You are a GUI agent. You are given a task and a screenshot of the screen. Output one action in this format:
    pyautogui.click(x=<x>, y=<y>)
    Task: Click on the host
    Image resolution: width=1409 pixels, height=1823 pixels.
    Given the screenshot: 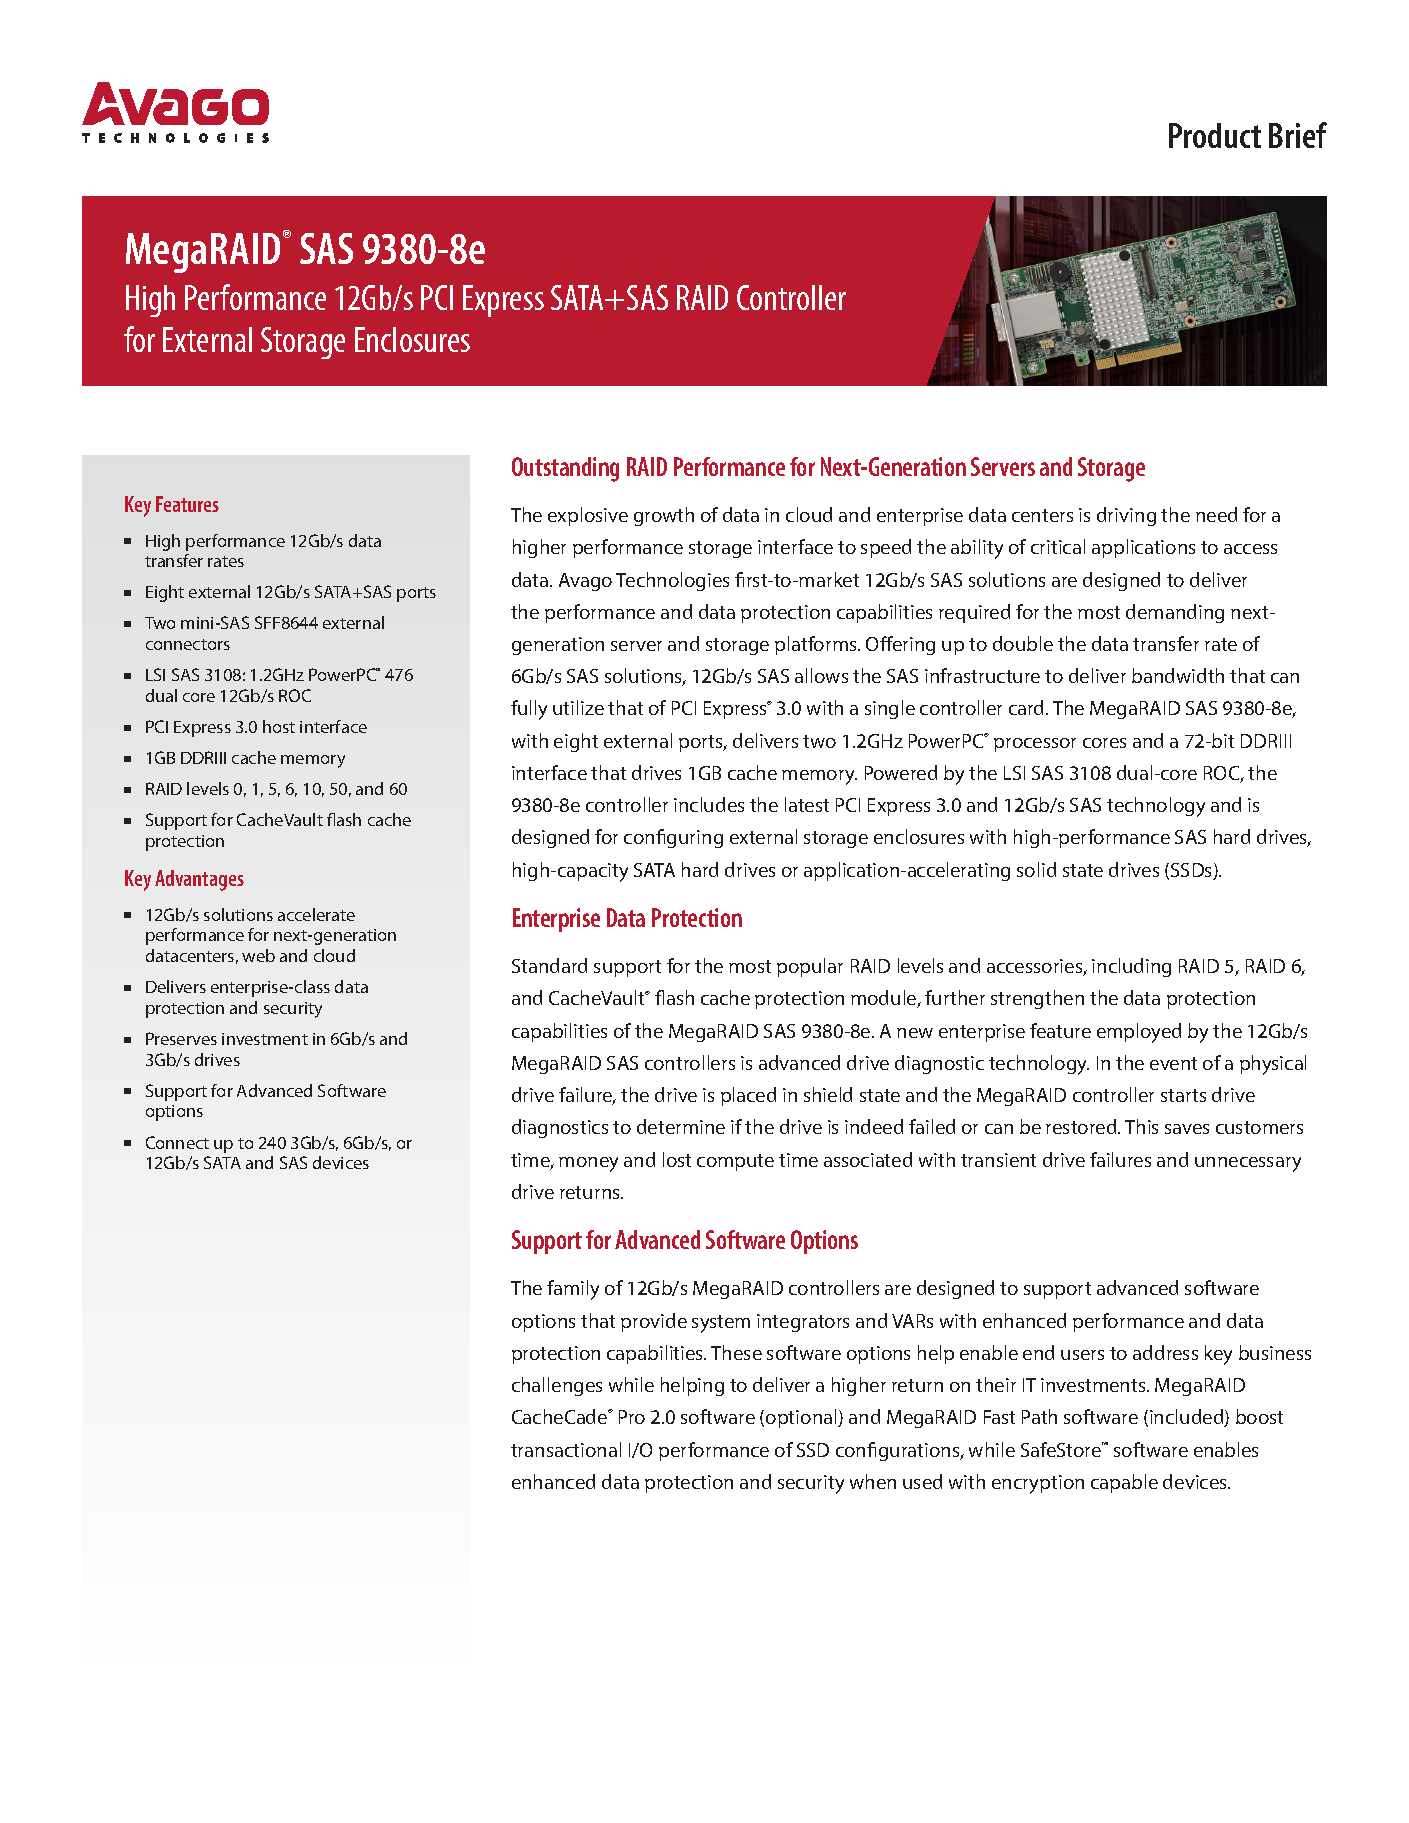 What is the action you would take?
    pyautogui.click(x=279, y=726)
